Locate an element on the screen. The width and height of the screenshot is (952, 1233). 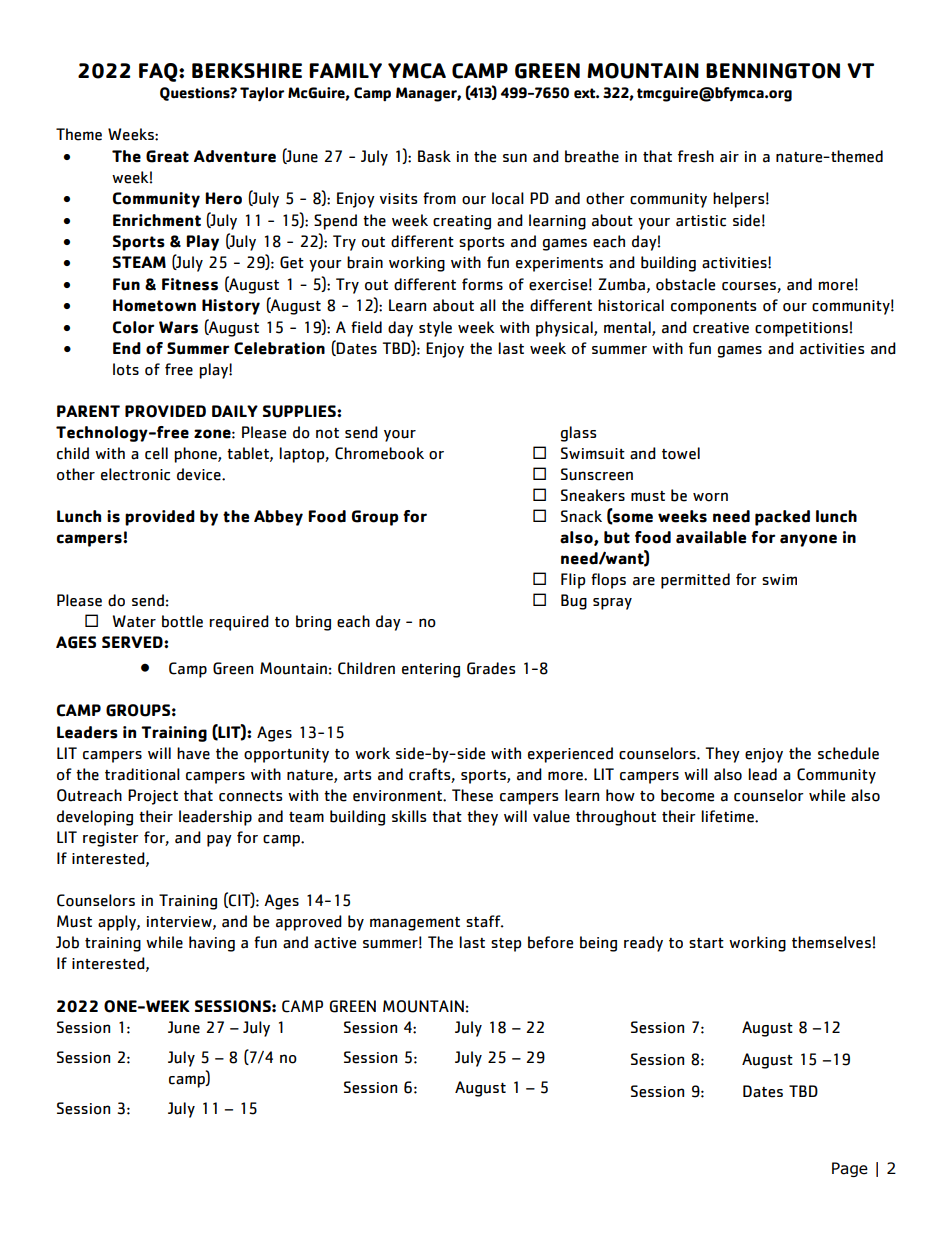
having is located at coordinates (212, 944).
